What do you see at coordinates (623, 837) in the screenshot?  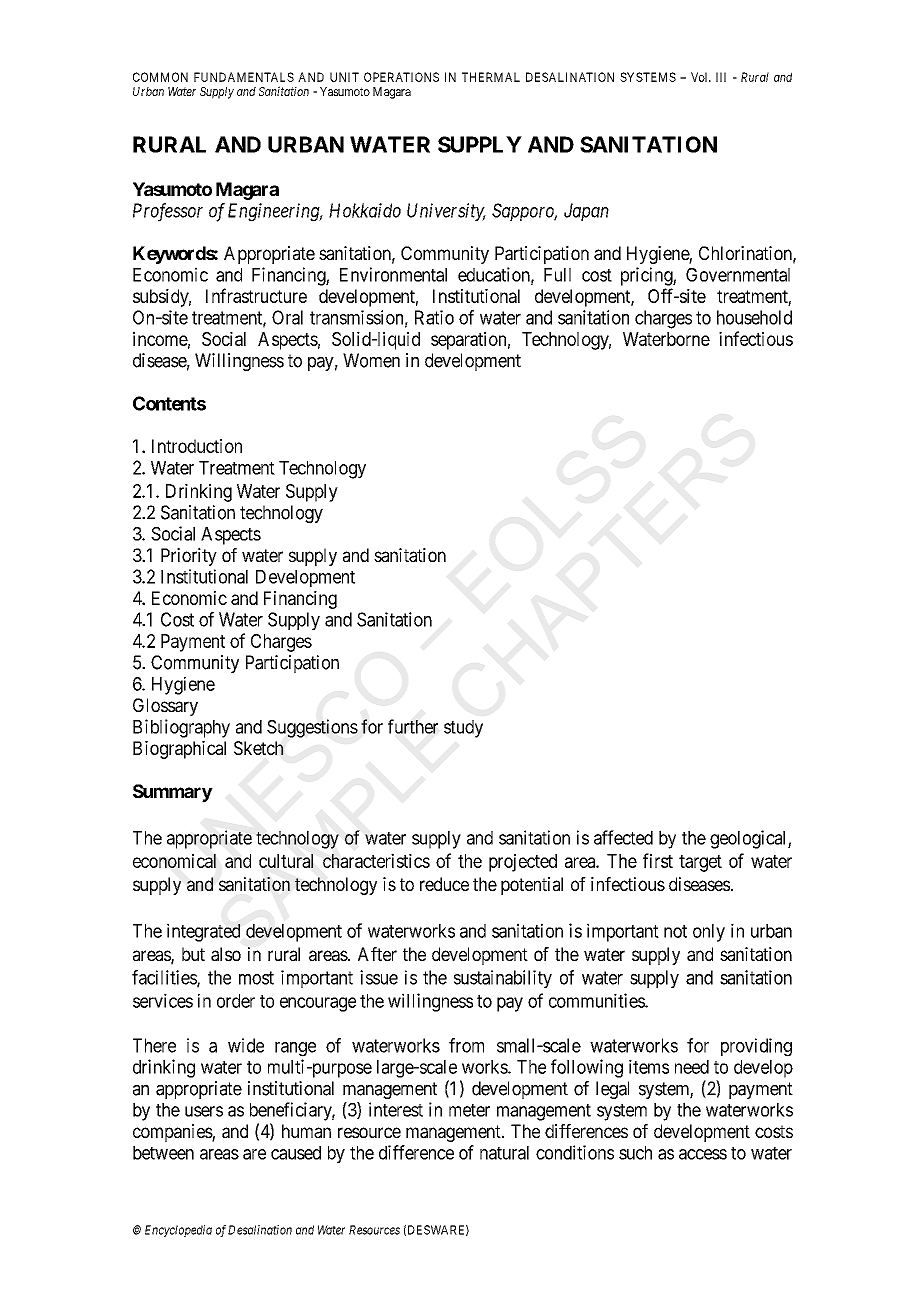 I see `affected` at bounding box center [623, 837].
